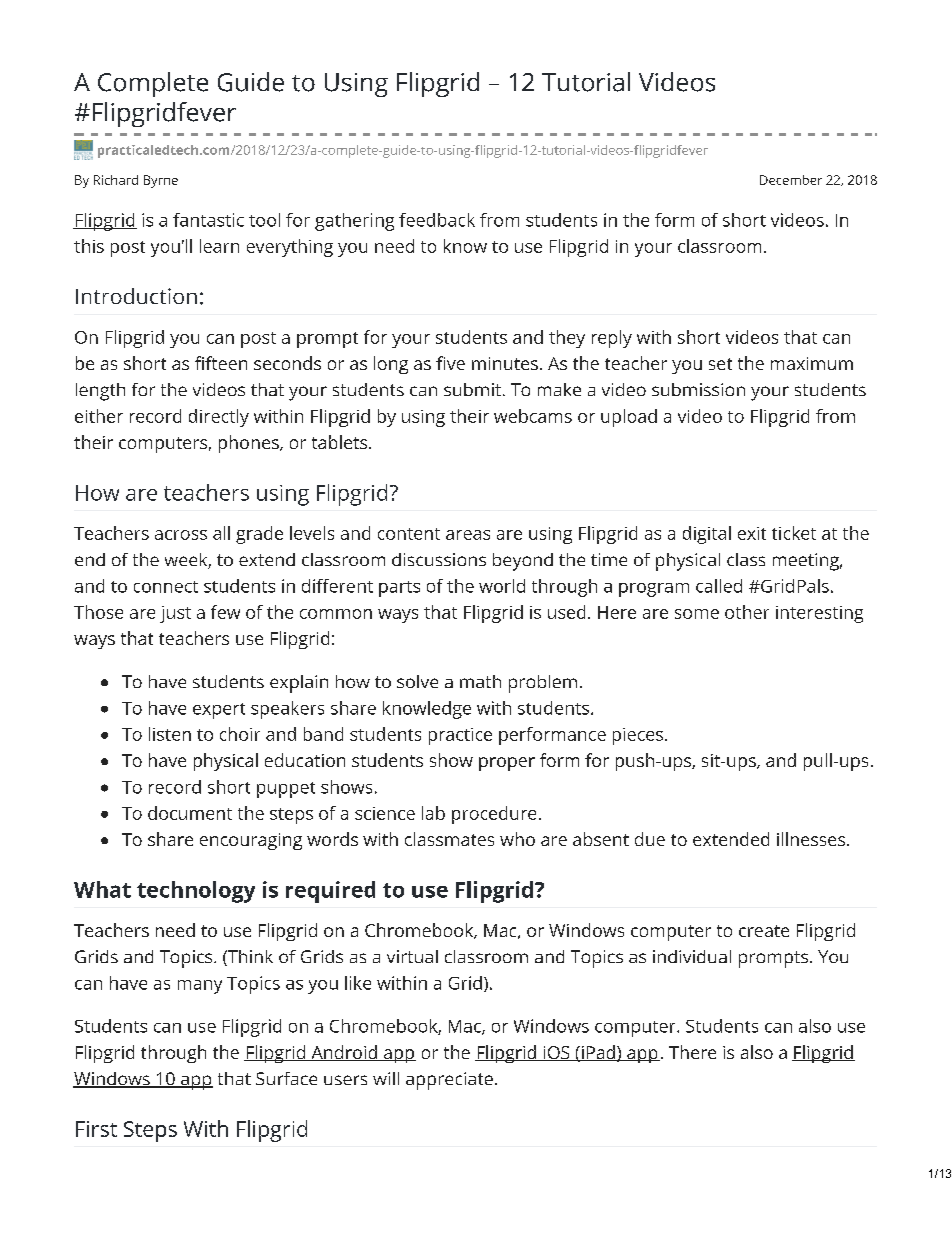 This screenshot has height=1233, width=952. Describe the element at coordinates (437, 220) in the screenshot. I see `feedback` at that location.
